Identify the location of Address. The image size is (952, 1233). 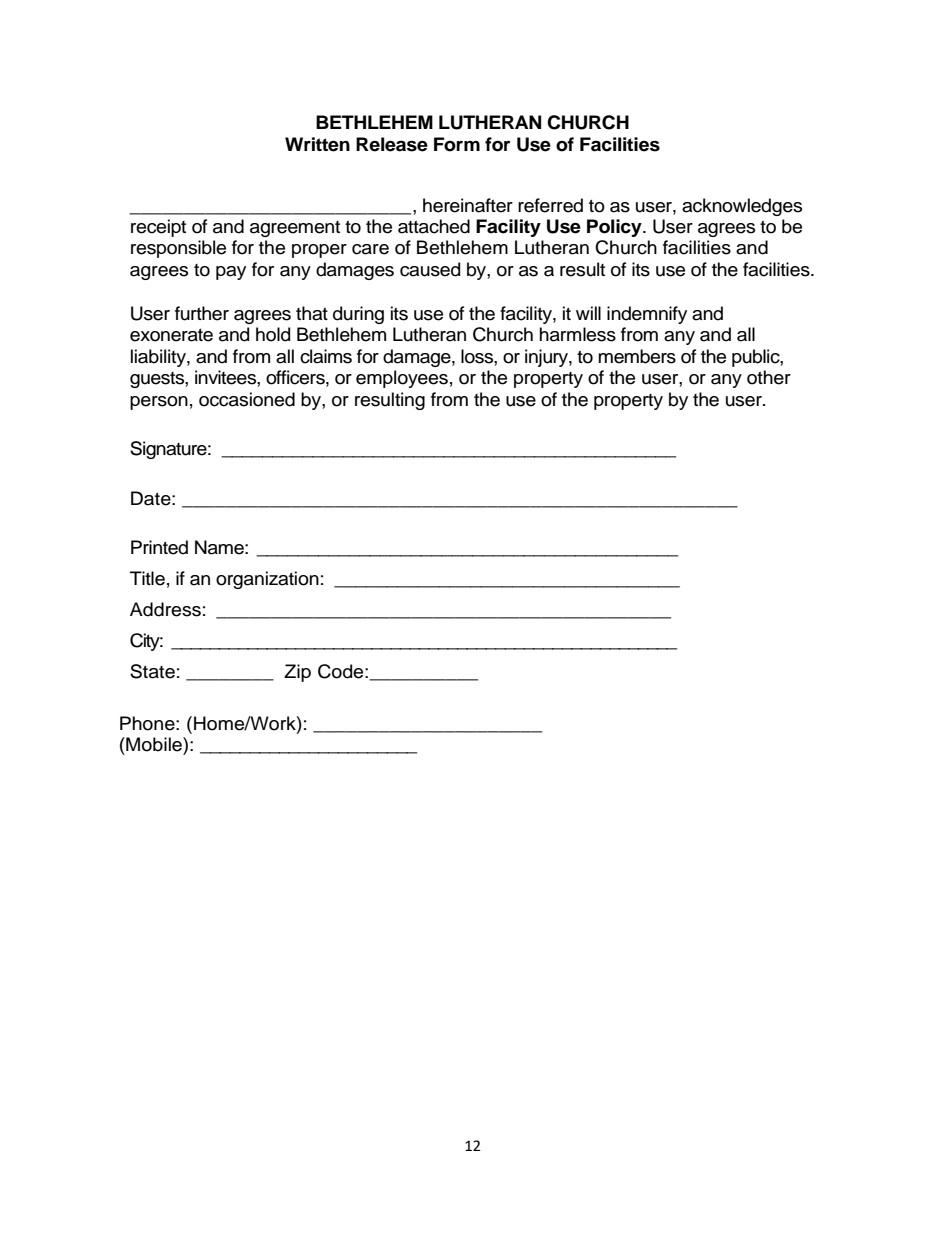
(165, 609).
